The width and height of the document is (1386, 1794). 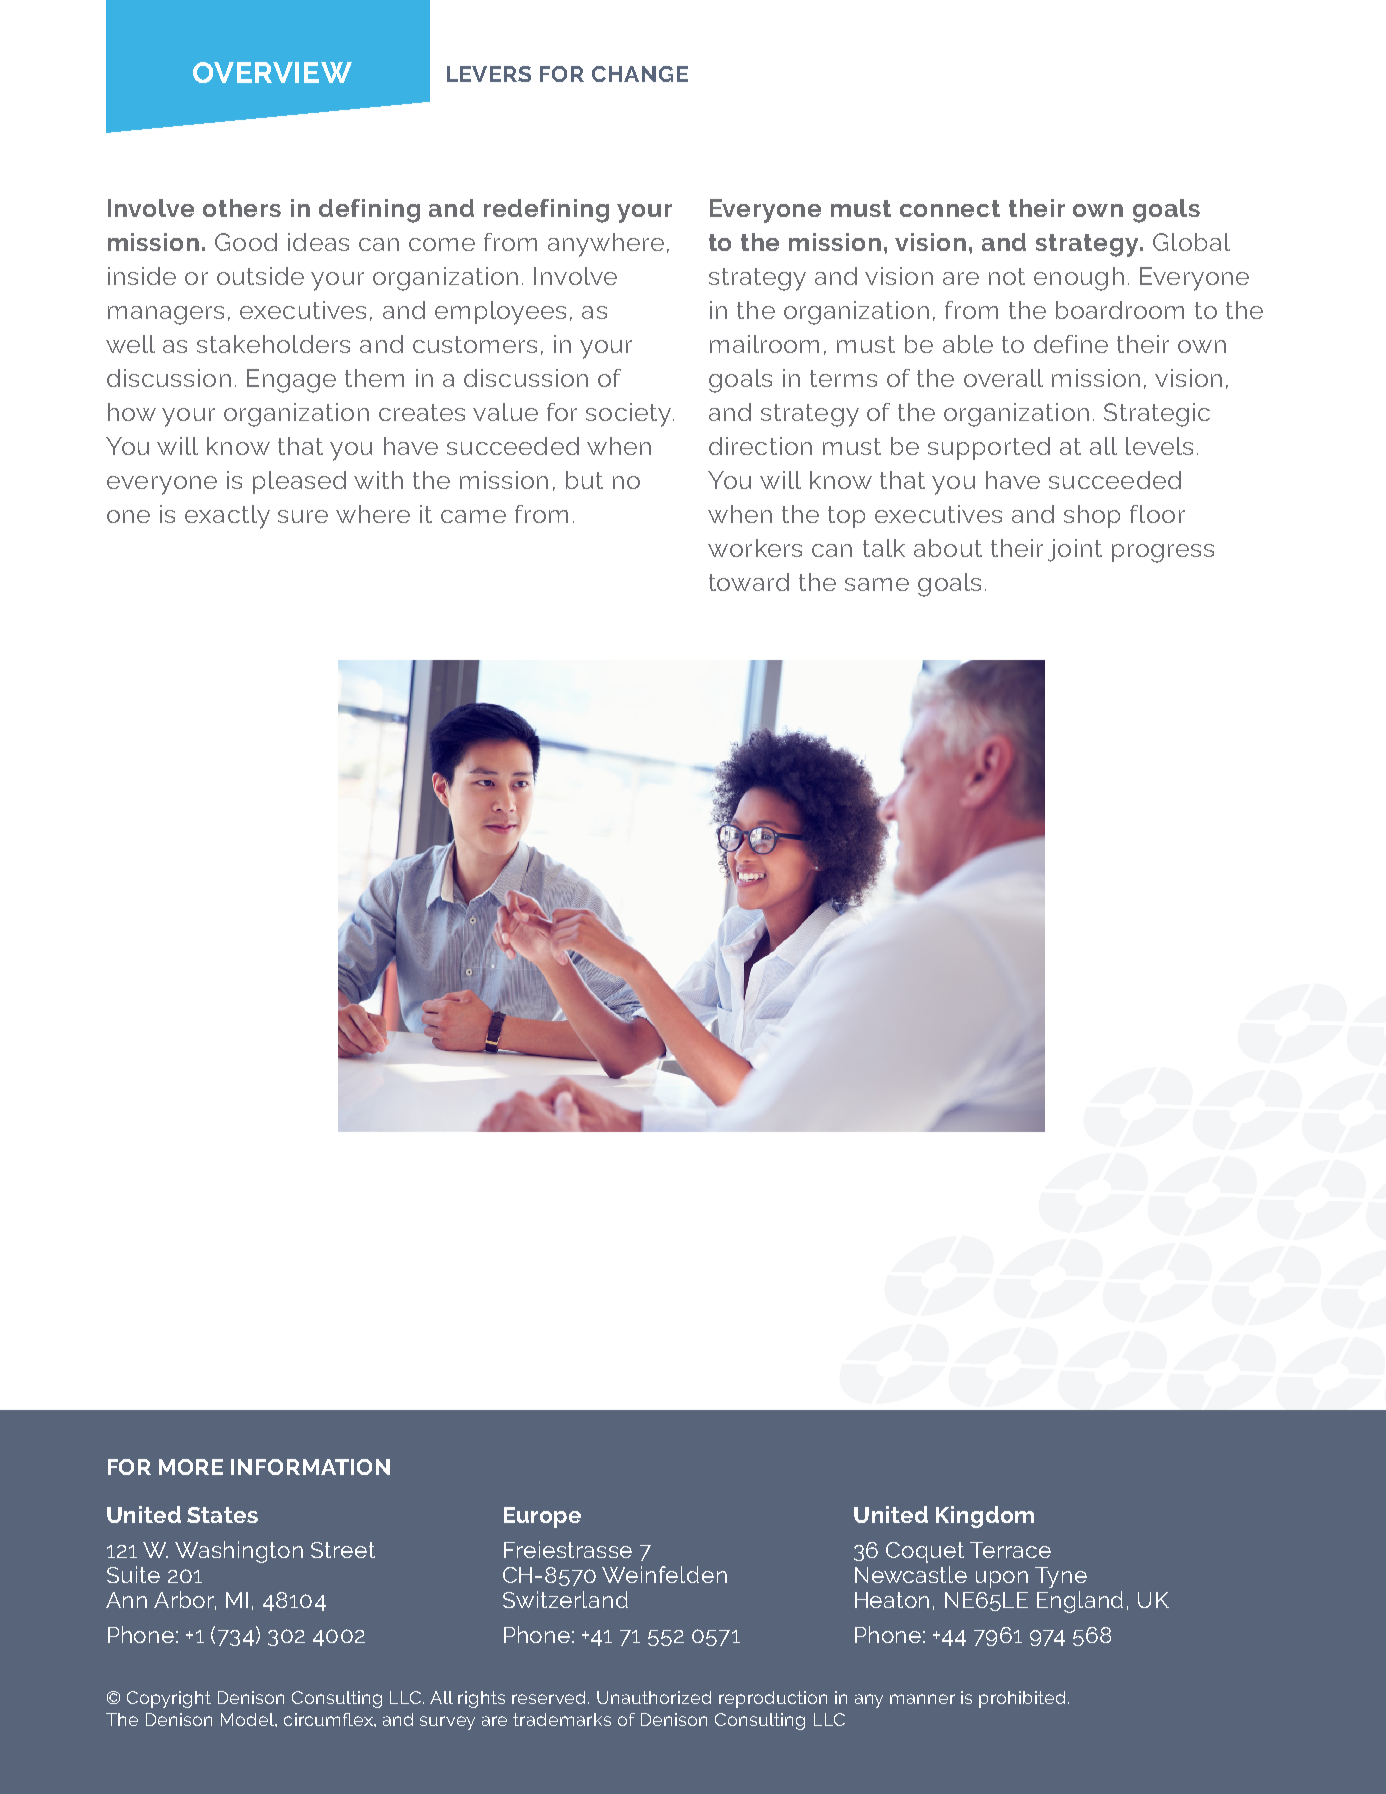 I want to click on toward, so click(x=749, y=582).
